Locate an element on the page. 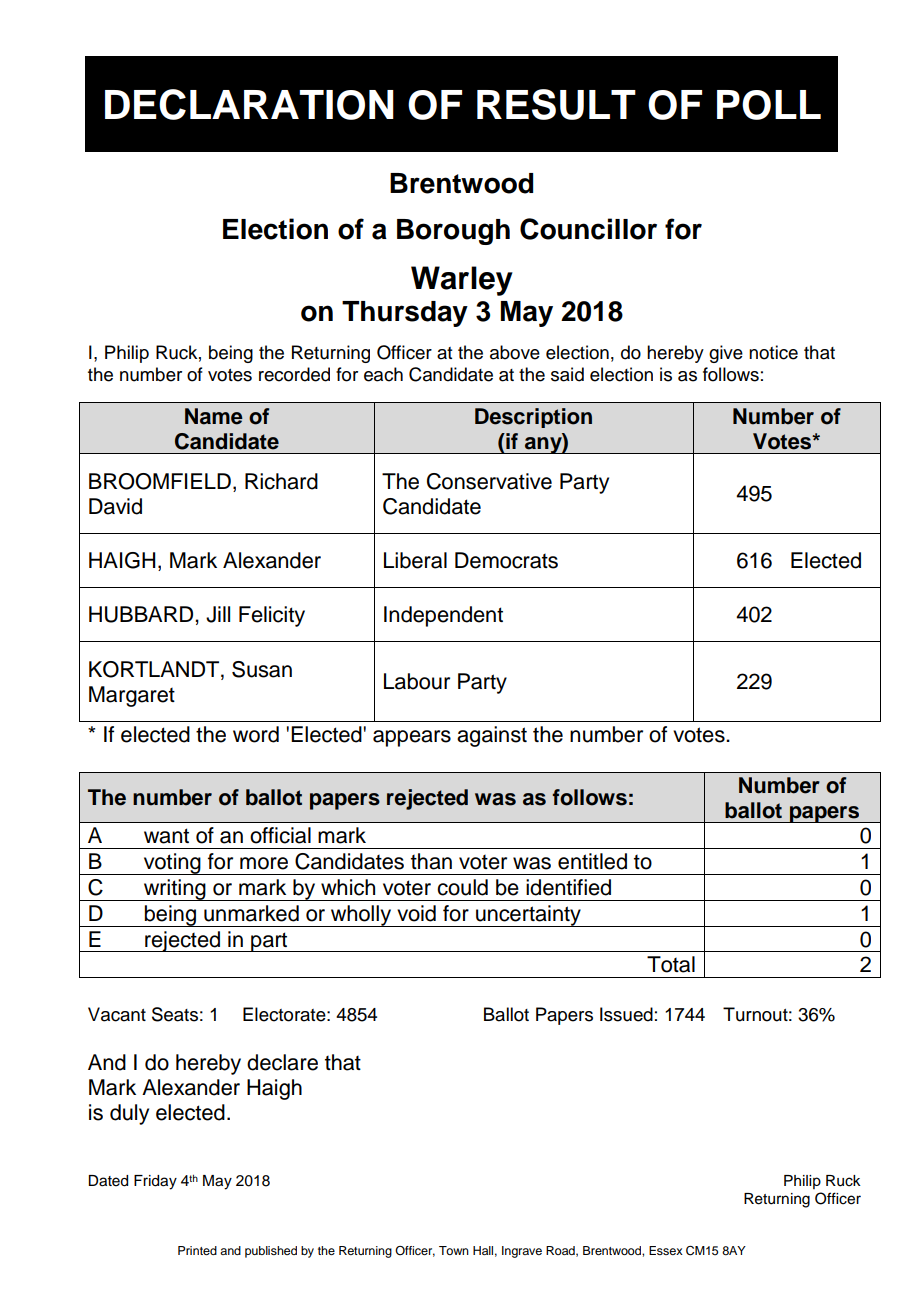 The width and height of the page is (924, 1308). Total is located at coordinates (671, 964).
